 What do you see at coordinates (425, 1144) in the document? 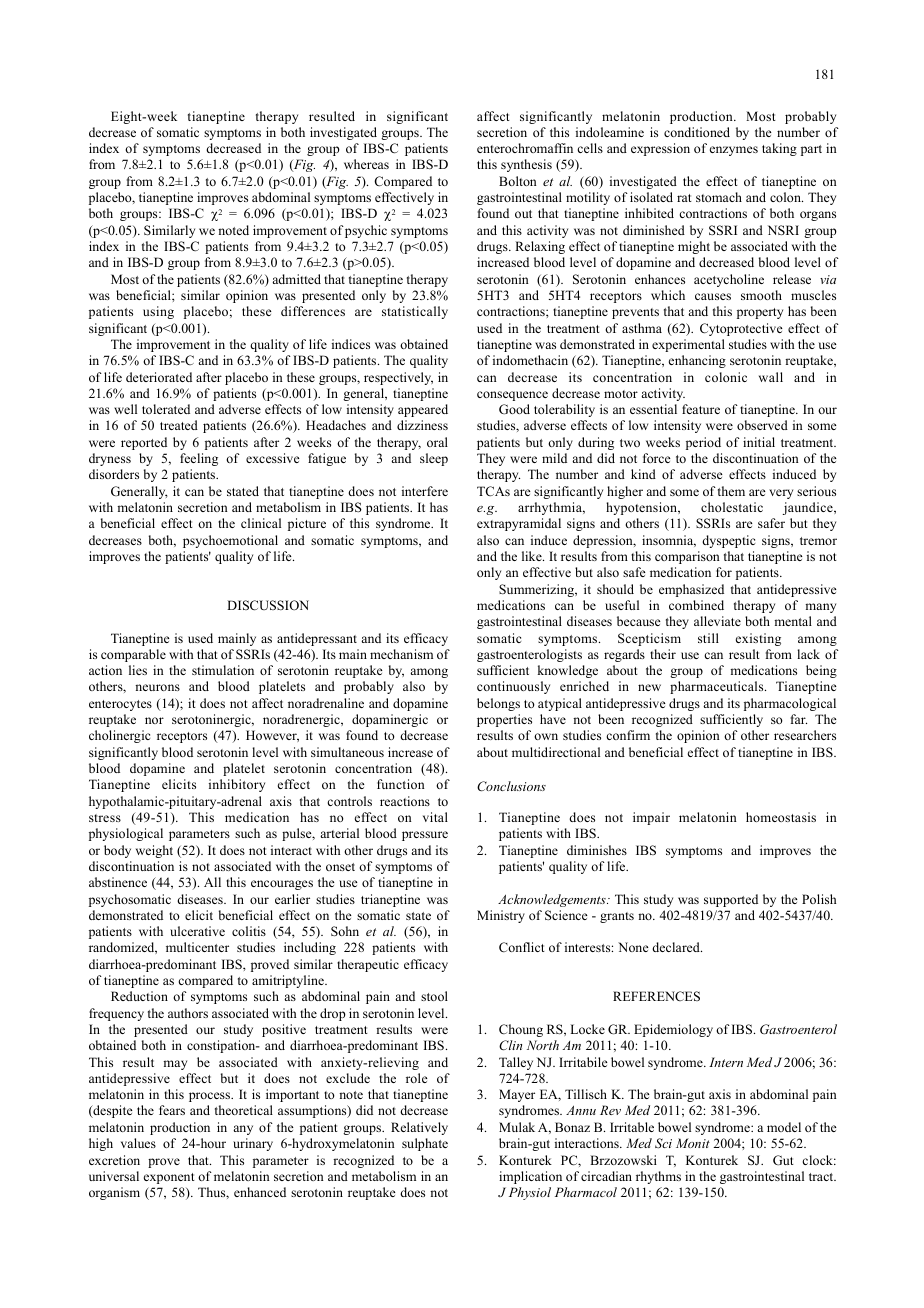
I see `sulphate` at bounding box center [425, 1144].
